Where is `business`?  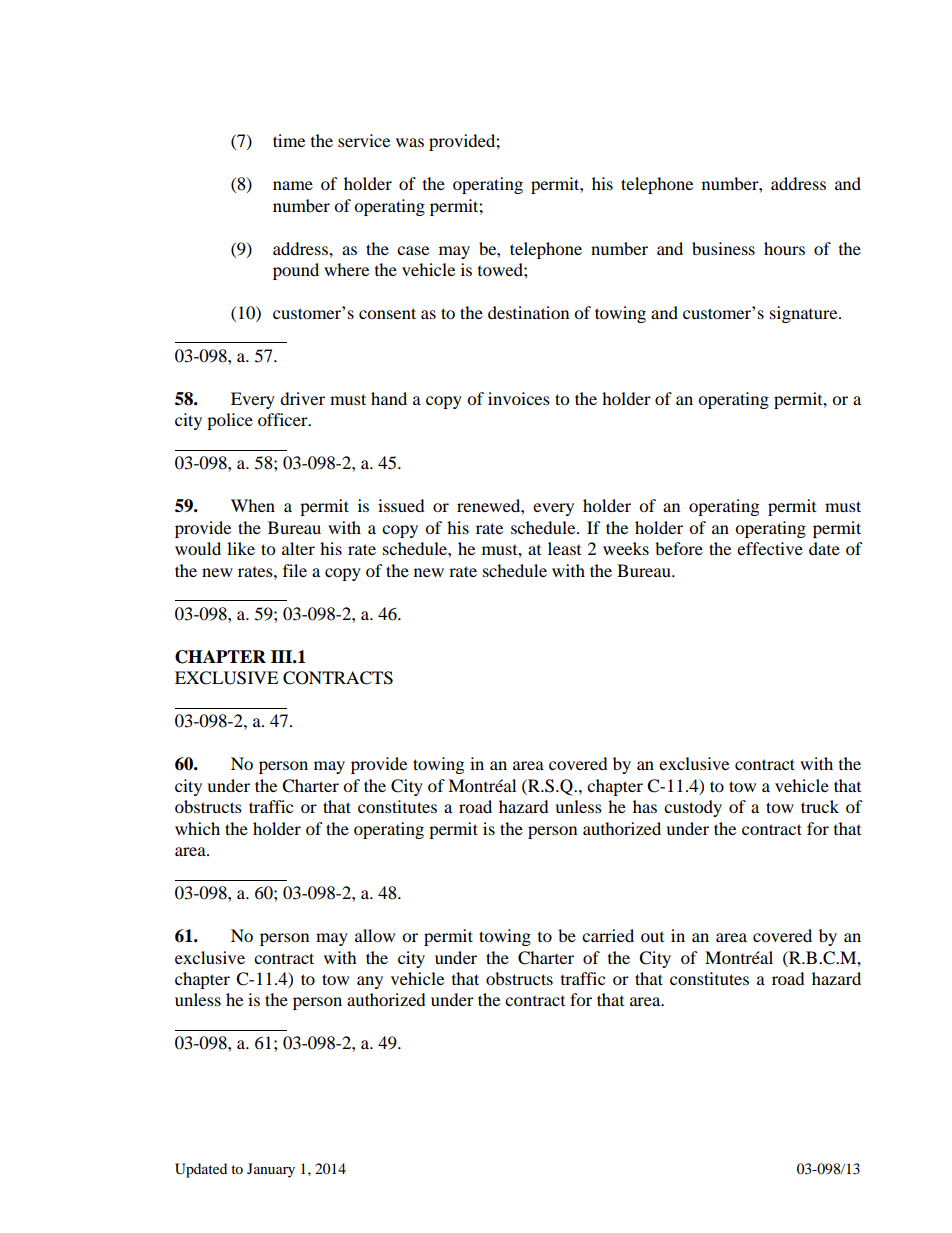
business is located at coordinates (723, 248).
